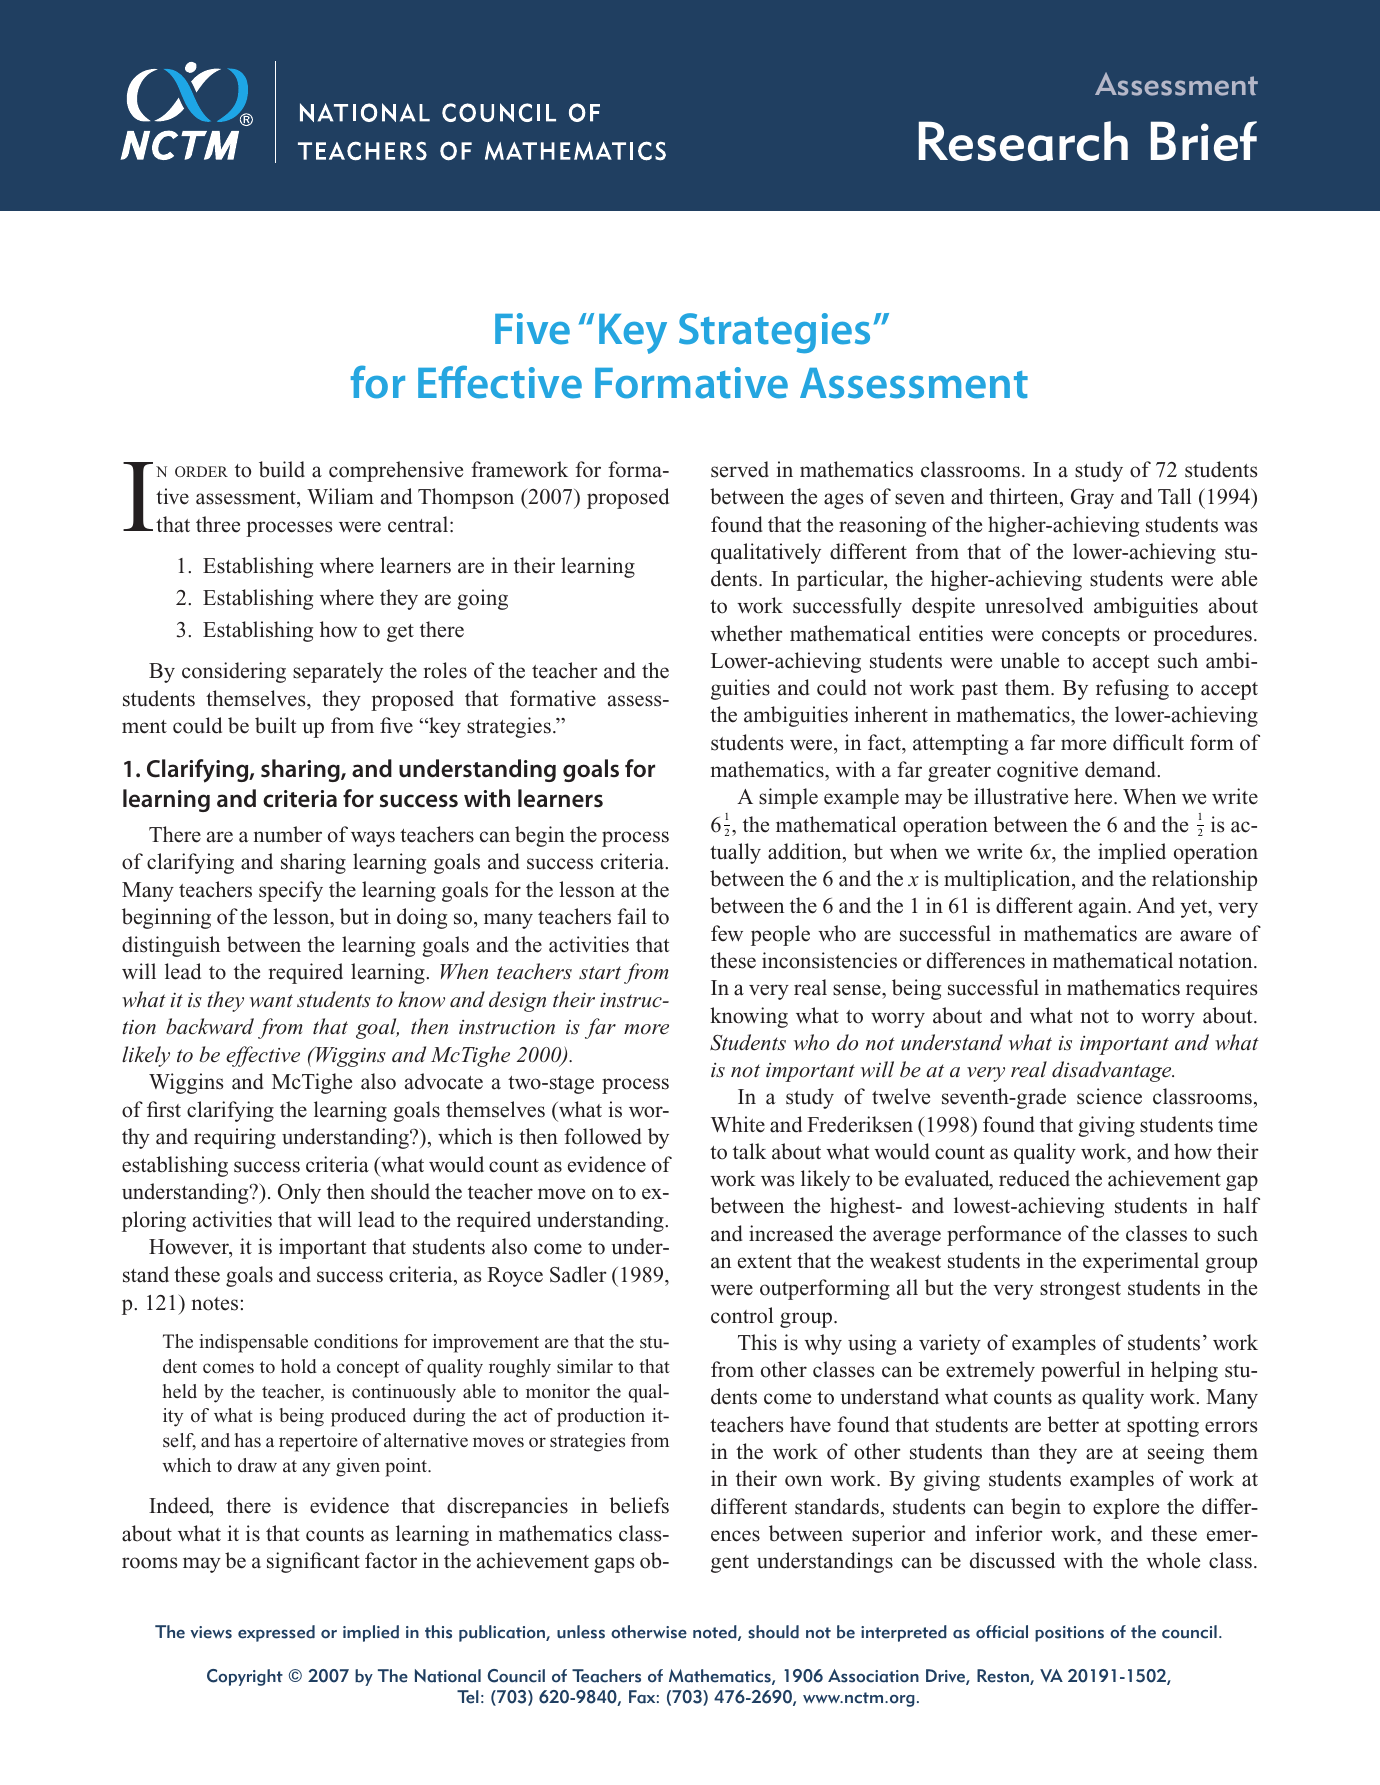  I want to click on Five, so click(532, 329).
